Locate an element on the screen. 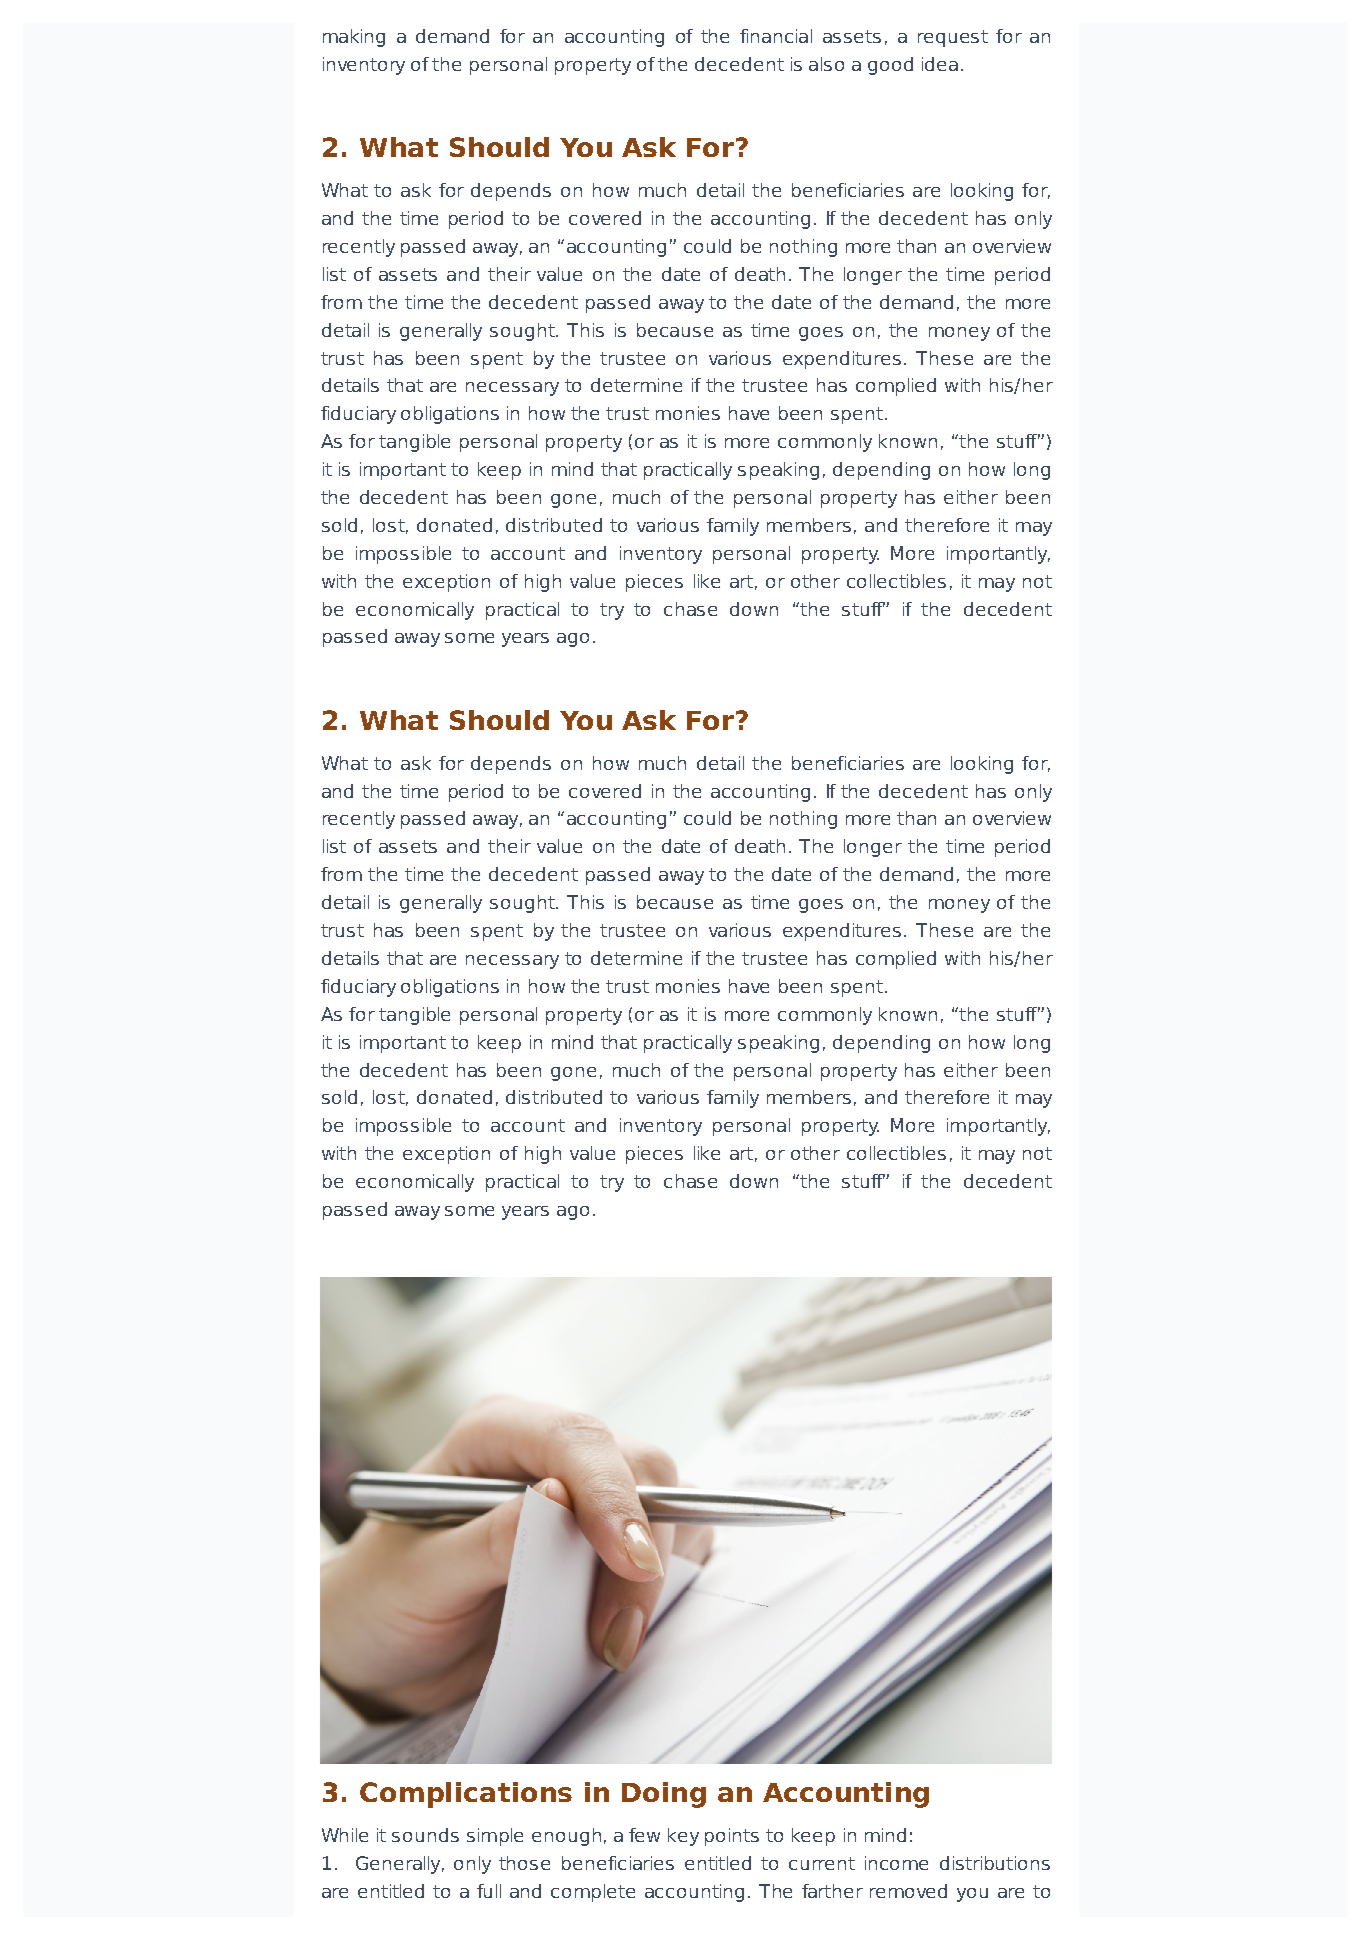  idea is located at coordinates (940, 64).
